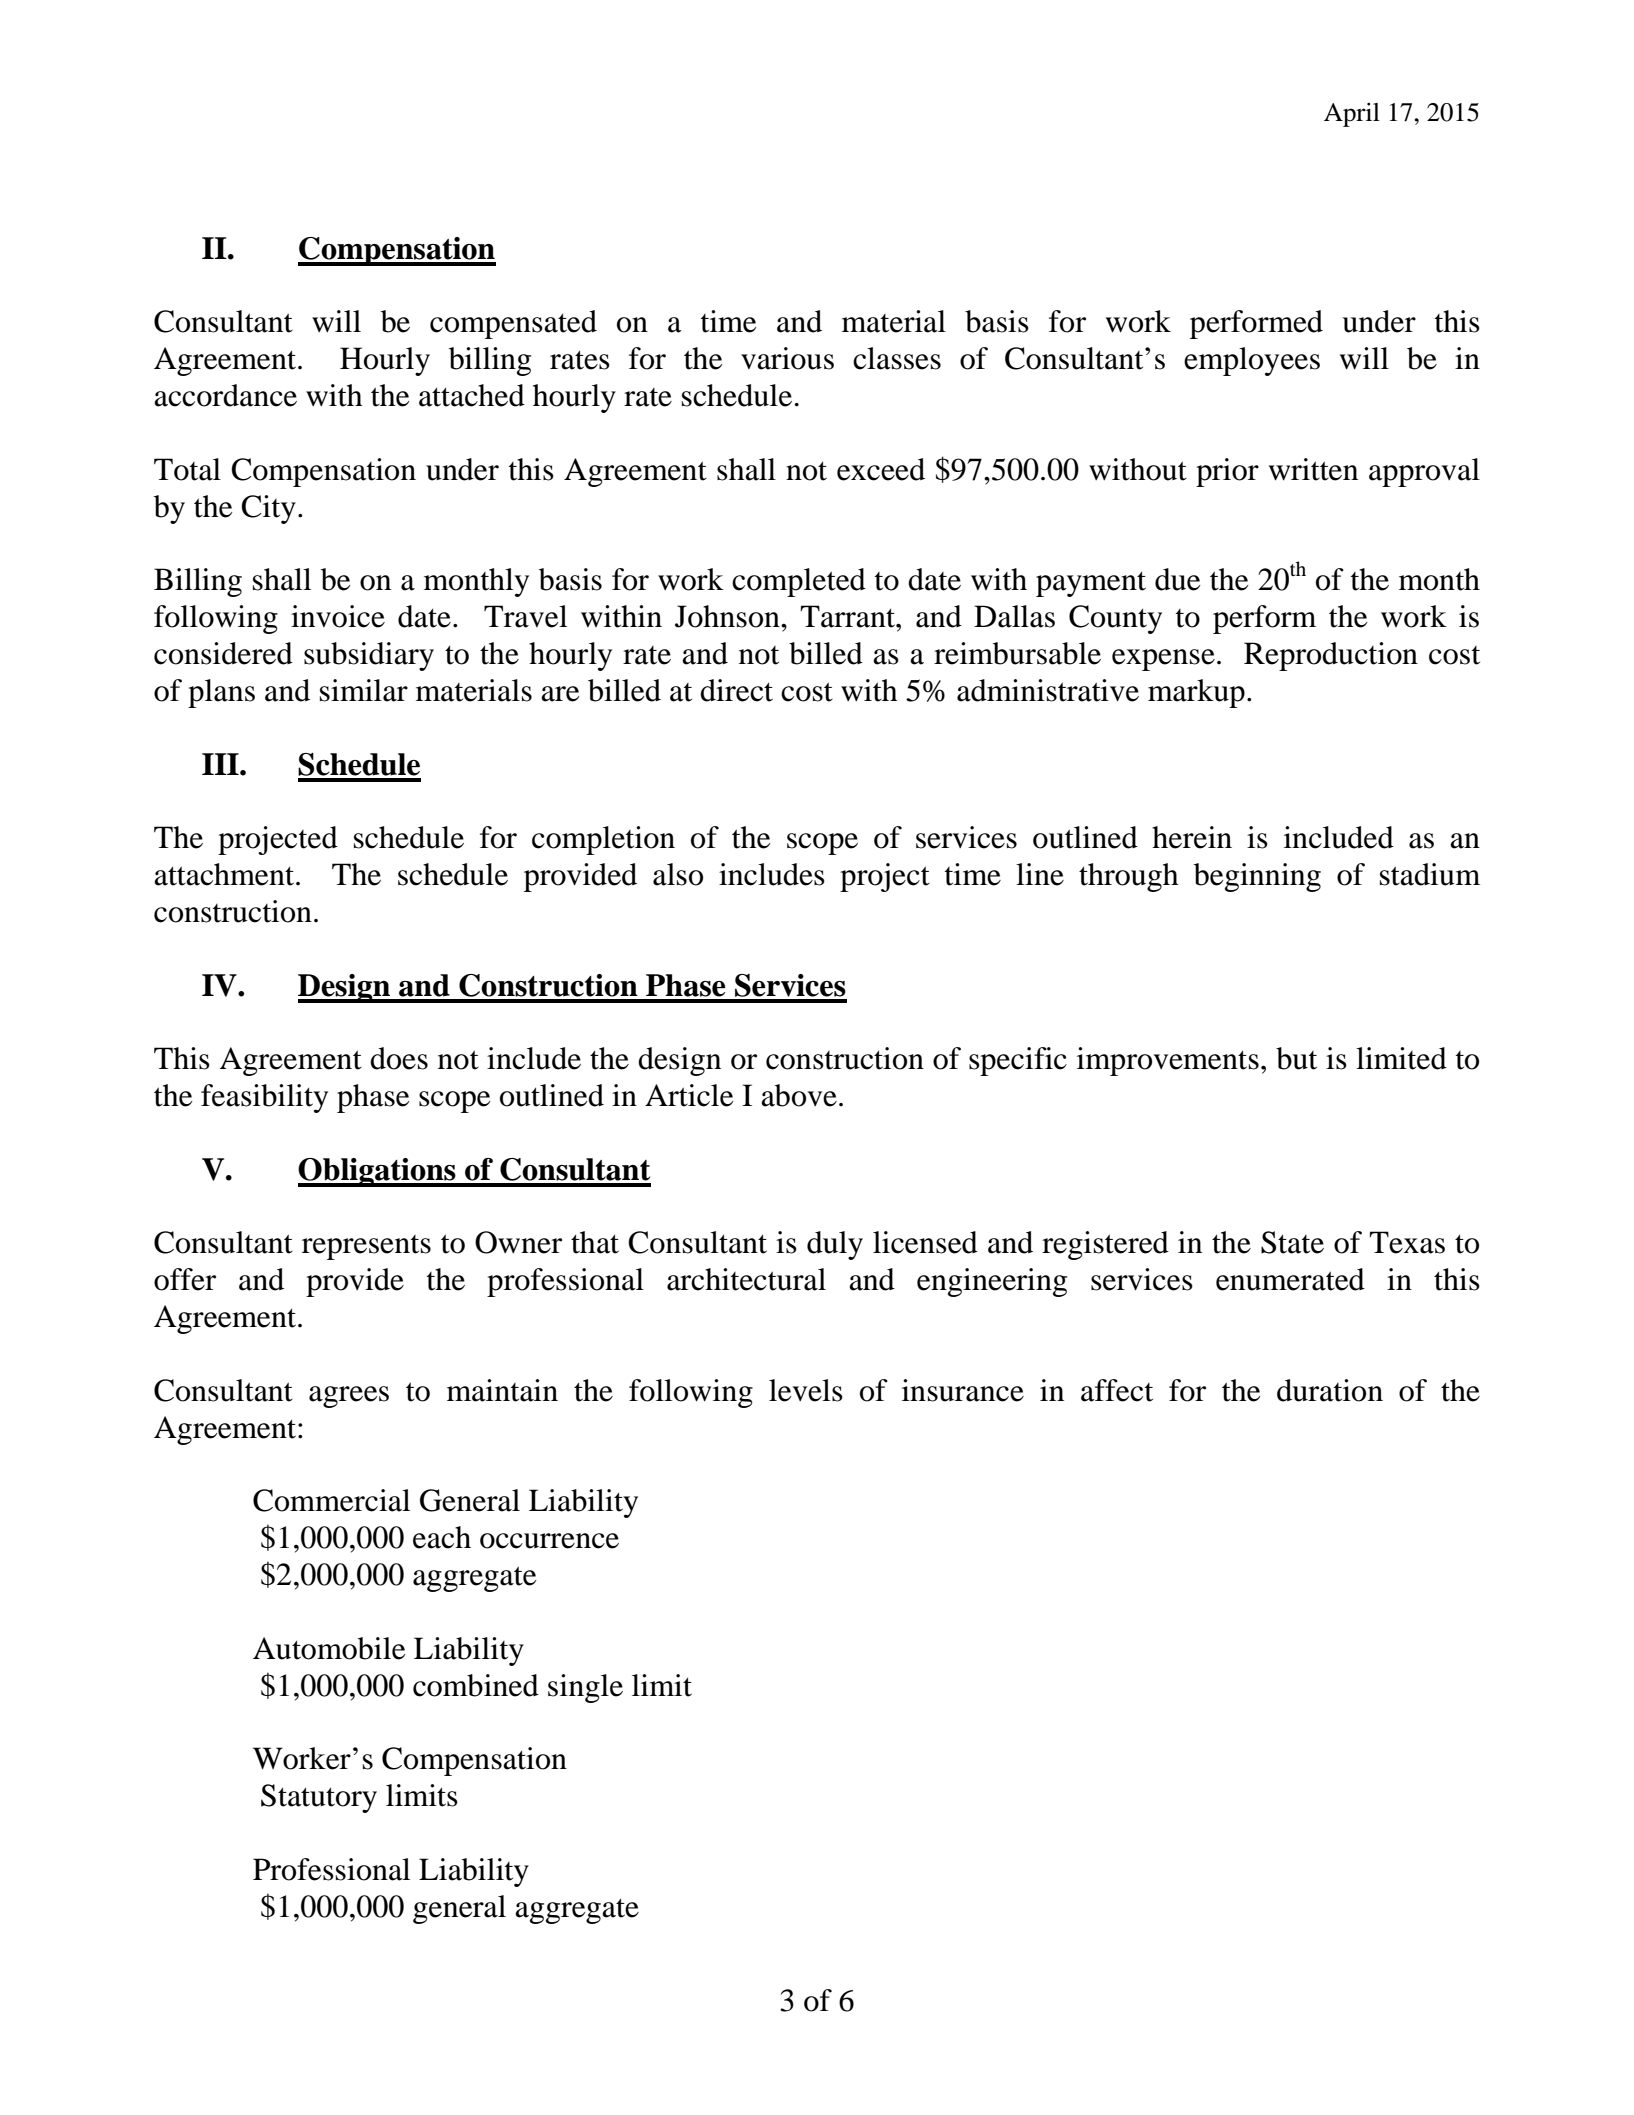 This page has width=1634, height=2115. I want to click on beginning, so click(1257, 877).
